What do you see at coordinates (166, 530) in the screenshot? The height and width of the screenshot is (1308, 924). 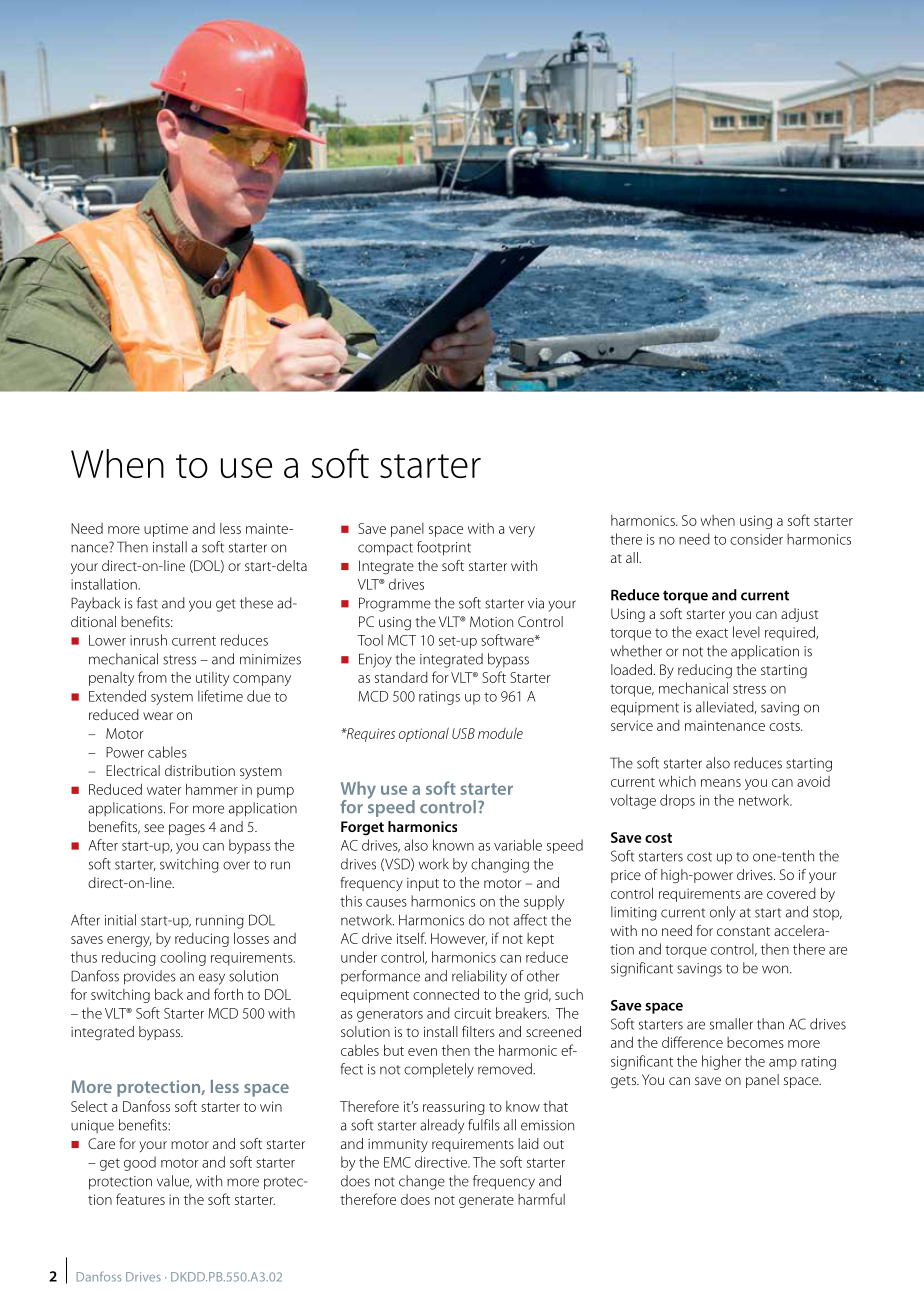 I see `uptime` at bounding box center [166, 530].
